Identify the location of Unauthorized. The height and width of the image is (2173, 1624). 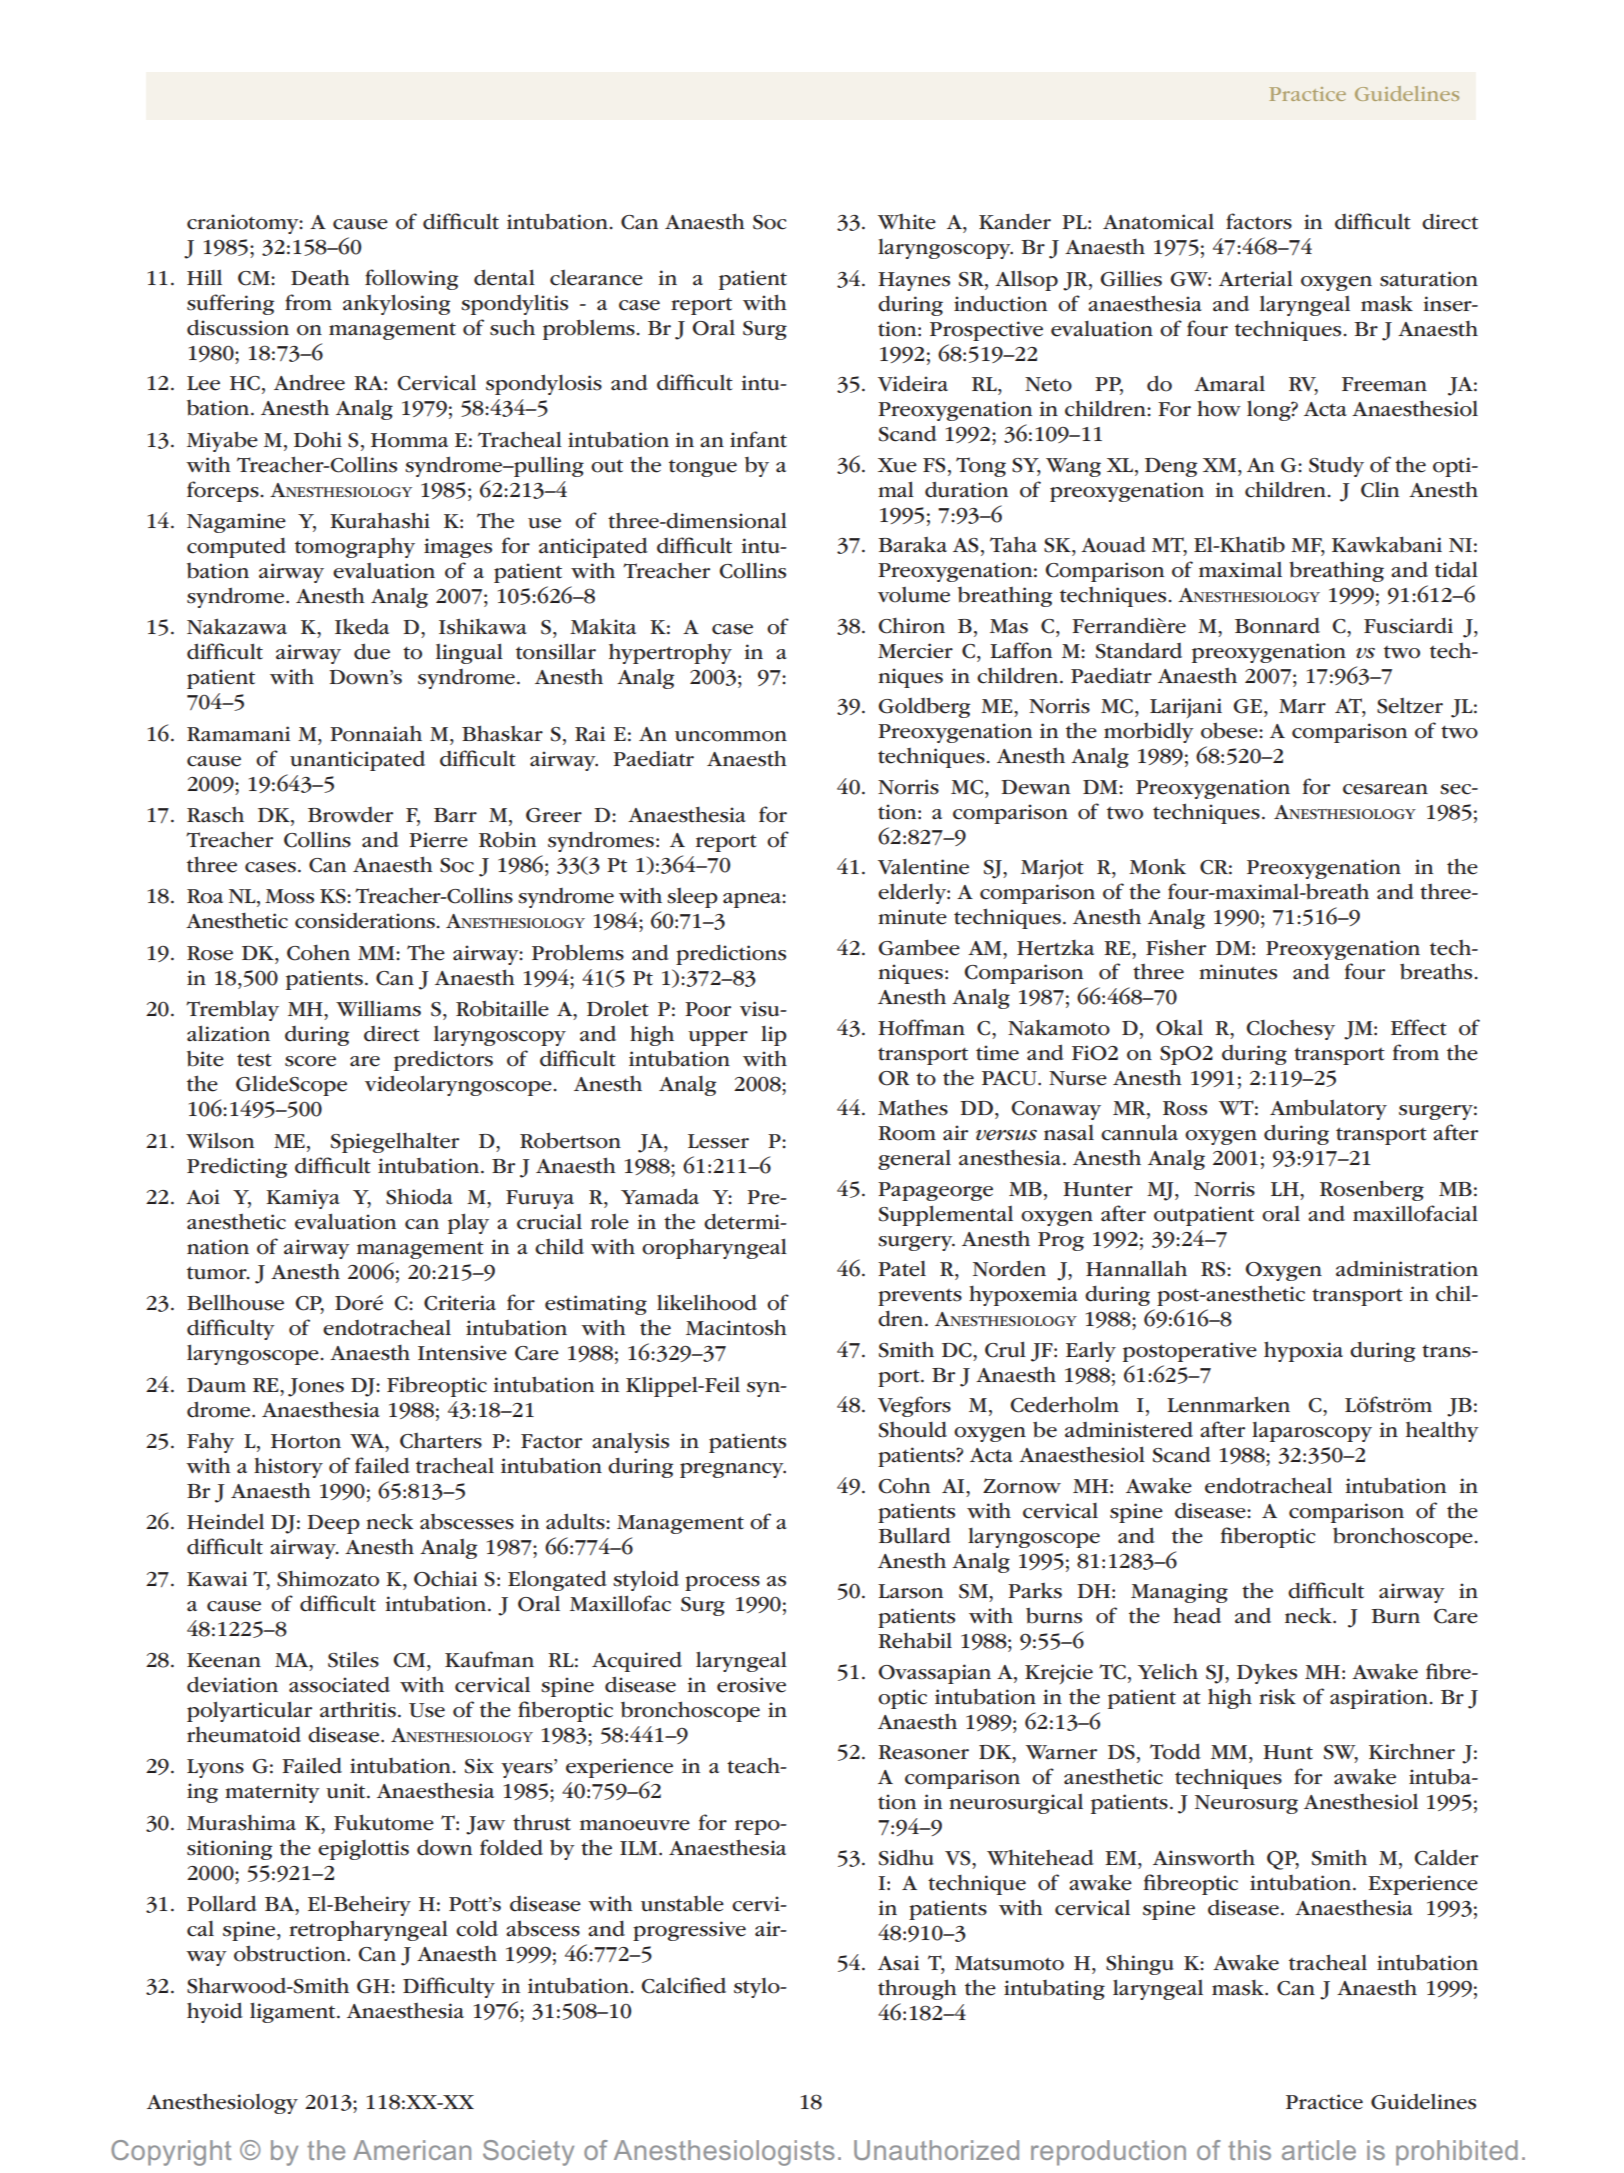
(936, 2150).
